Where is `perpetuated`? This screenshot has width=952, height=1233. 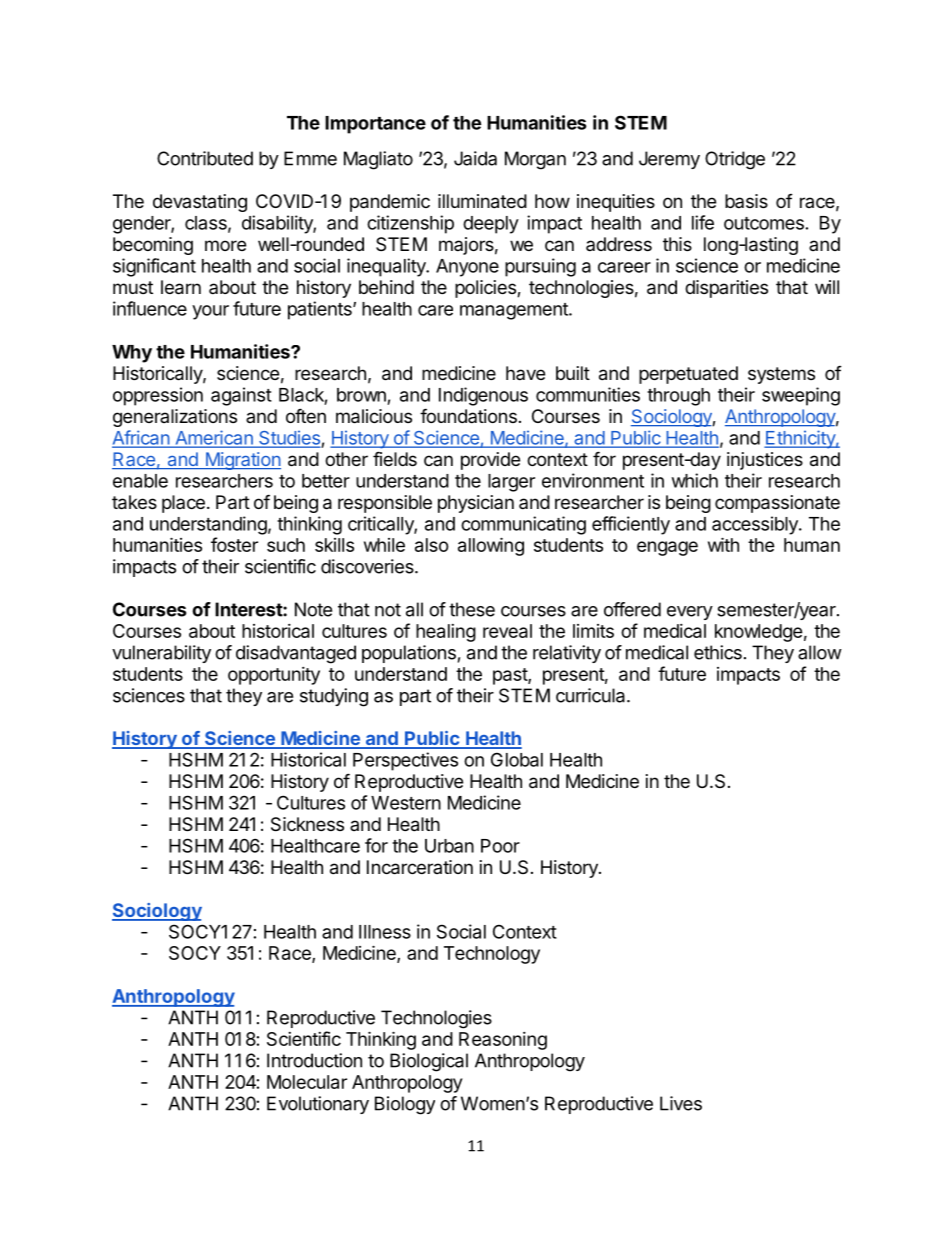 perpetuated is located at coordinates (688, 375).
